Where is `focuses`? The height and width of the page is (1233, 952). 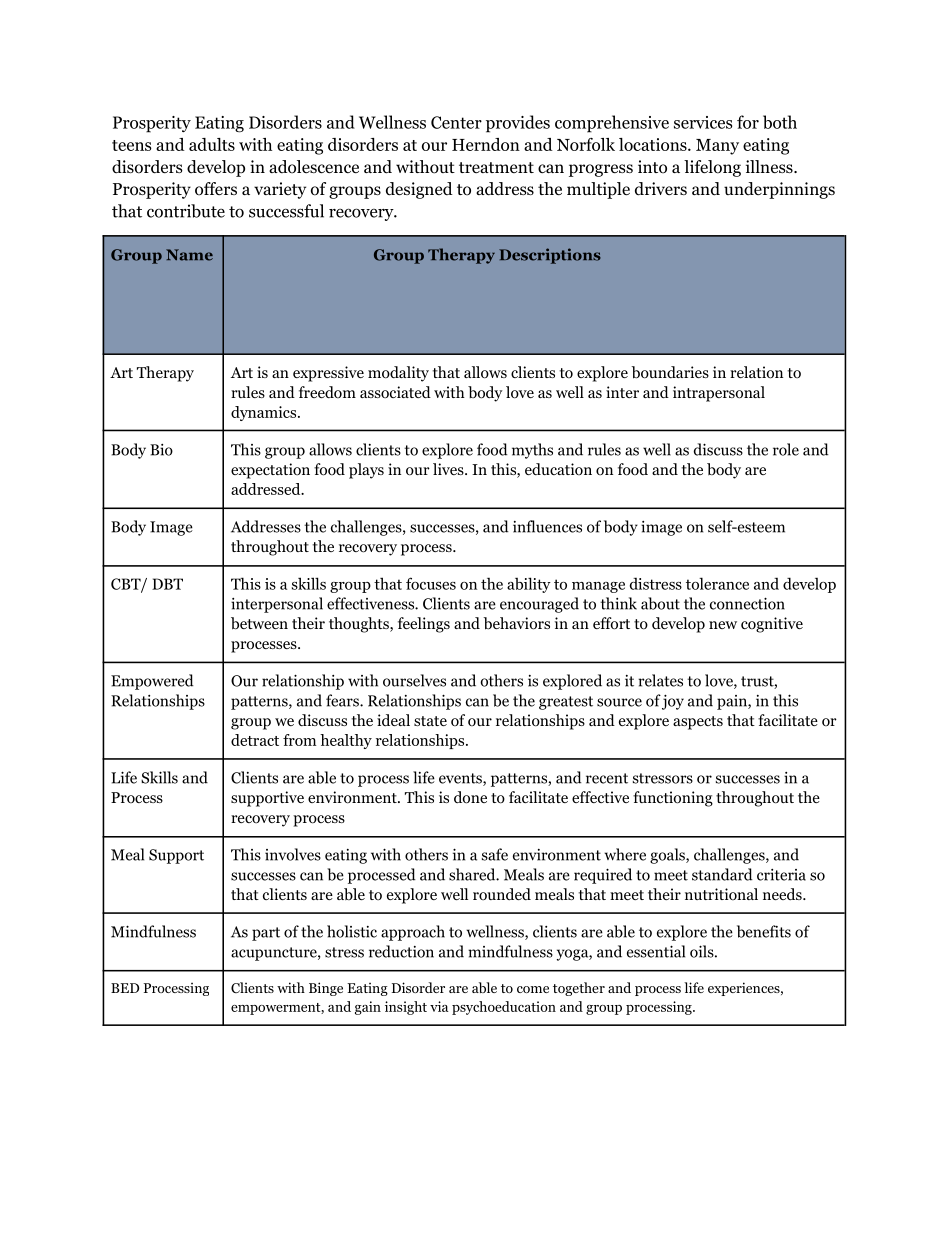 focuses is located at coordinates (431, 583).
